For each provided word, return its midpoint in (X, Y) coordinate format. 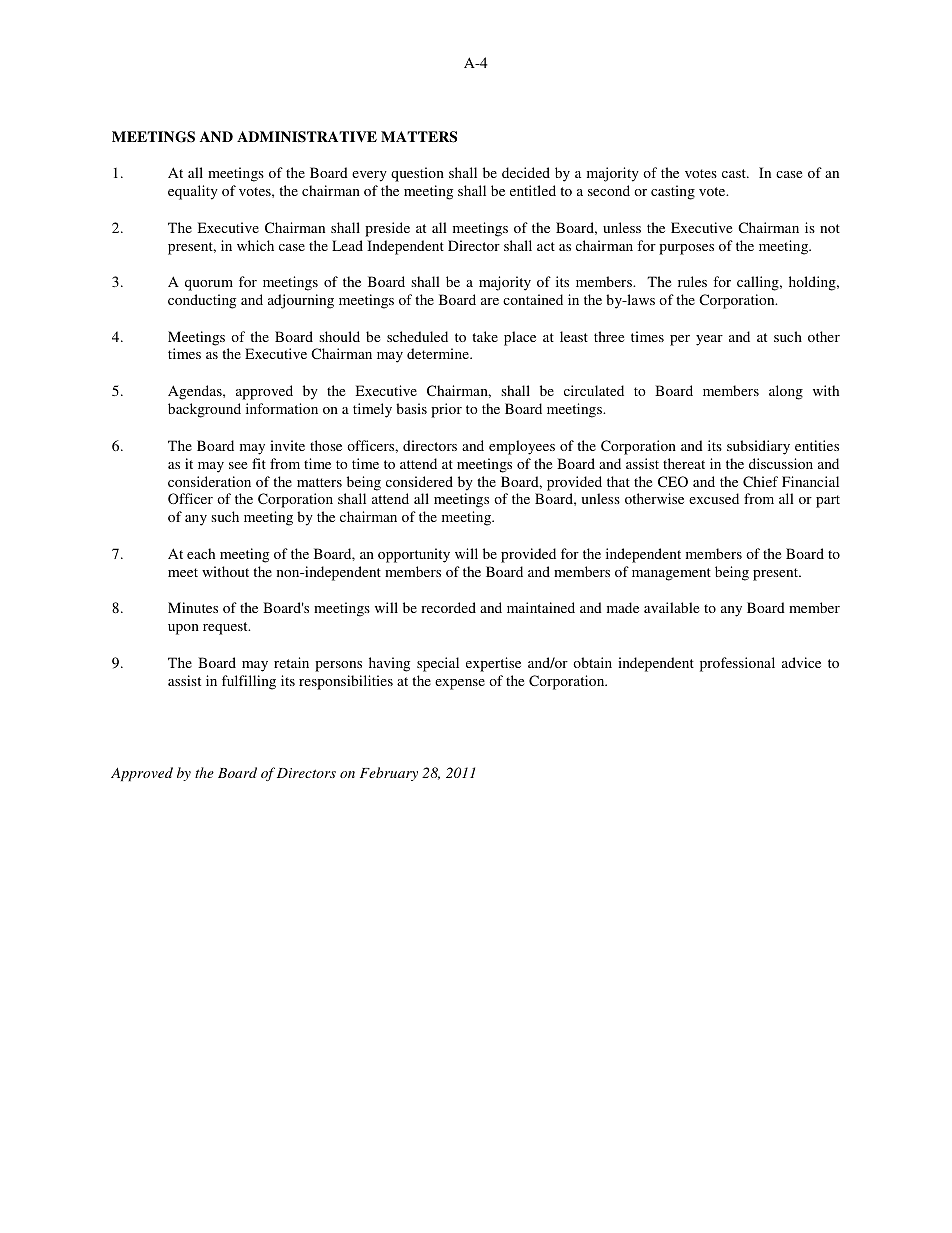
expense (460, 684)
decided (526, 172)
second (609, 190)
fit (259, 463)
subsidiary (758, 447)
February (389, 774)
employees (522, 447)
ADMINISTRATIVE (307, 137)
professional (737, 664)
